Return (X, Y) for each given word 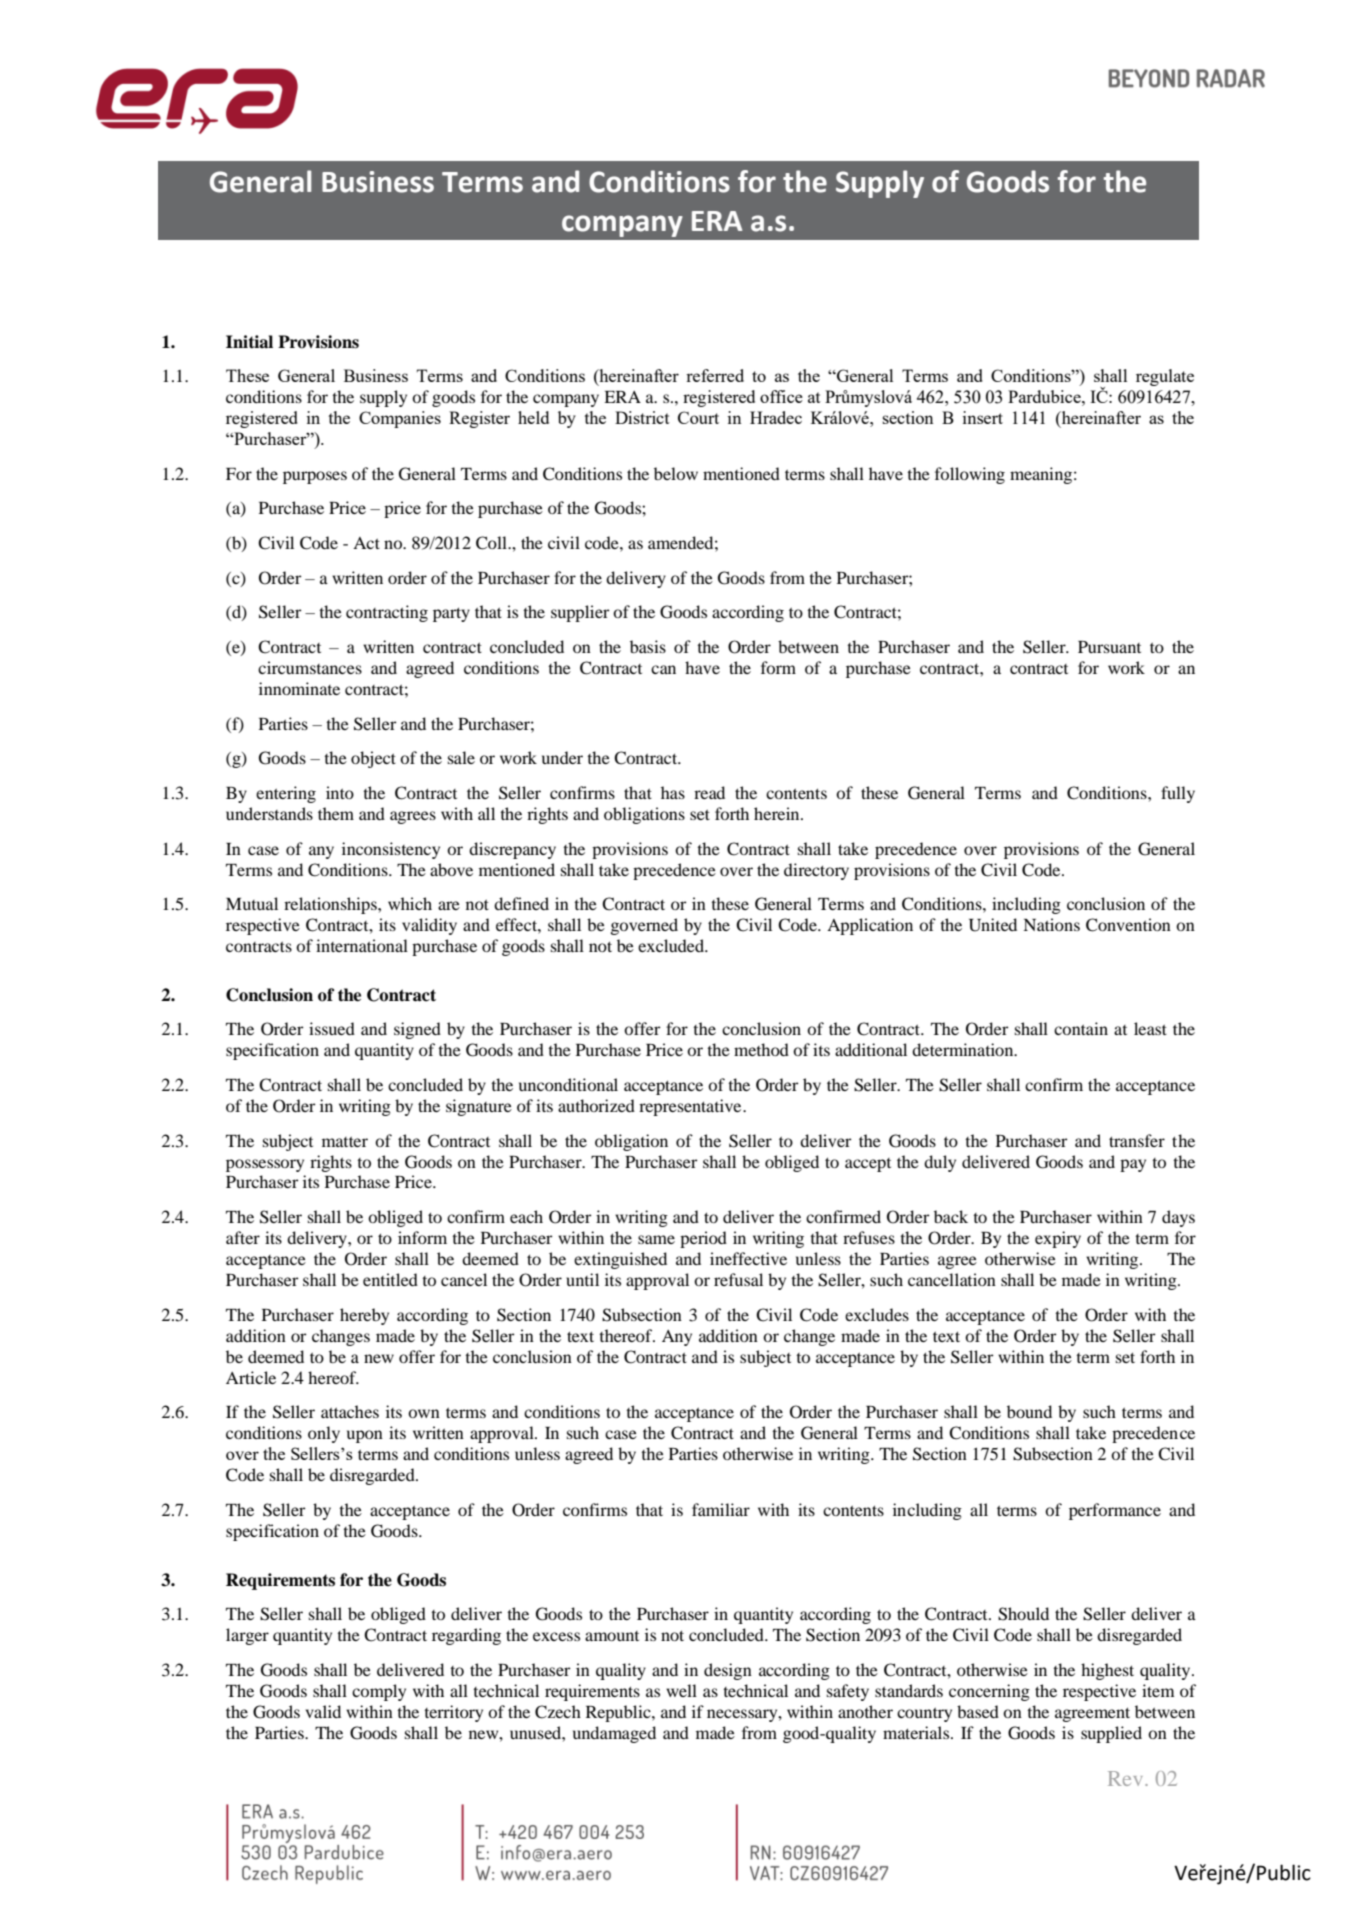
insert (982, 417)
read (709, 792)
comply (379, 1692)
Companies (400, 419)
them (336, 813)
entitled (390, 1279)
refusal (738, 1279)
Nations (1051, 924)
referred (715, 375)
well (681, 1690)
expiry (1058, 1239)
